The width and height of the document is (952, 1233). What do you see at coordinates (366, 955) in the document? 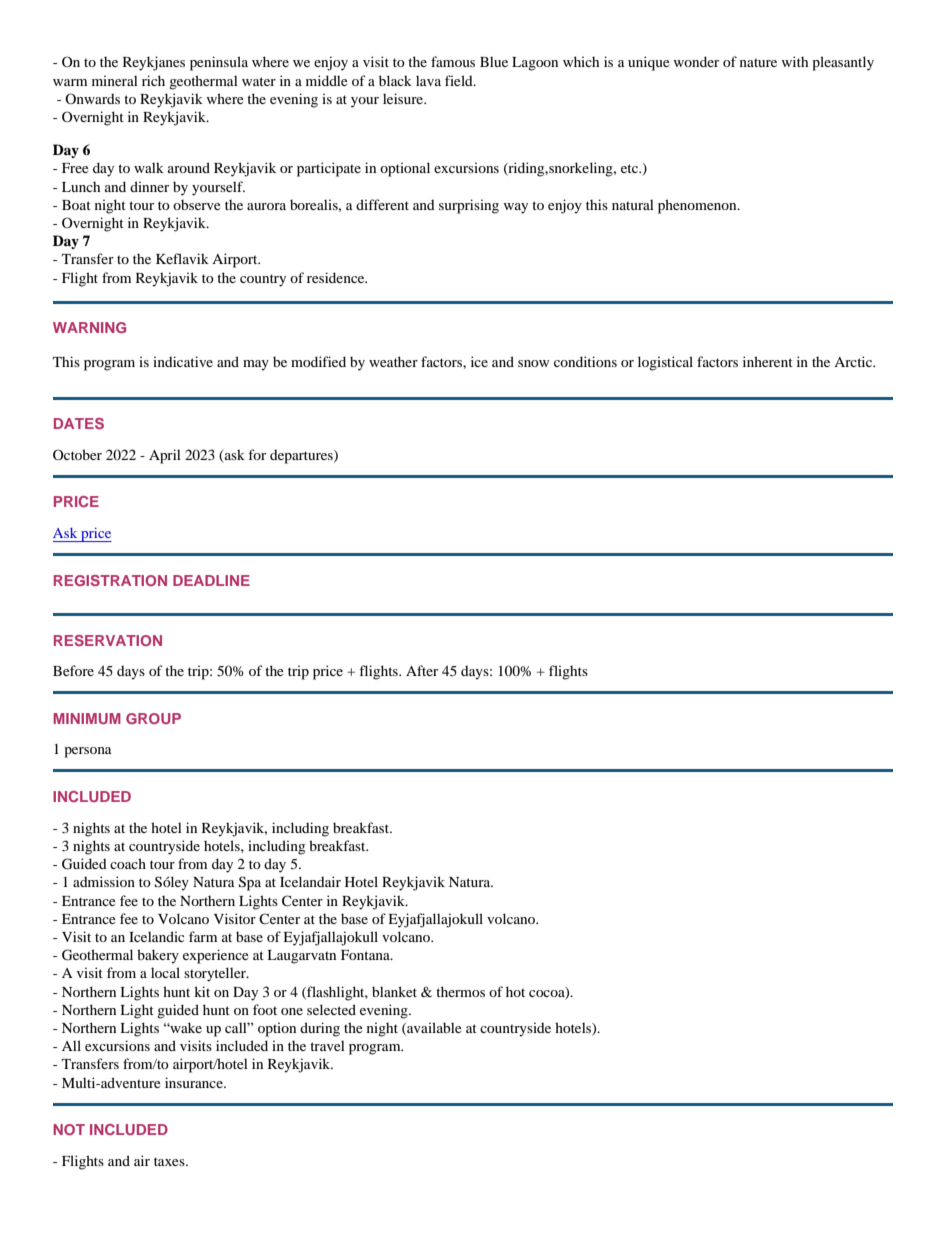
I see `Fontana` at bounding box center [366, 955].
